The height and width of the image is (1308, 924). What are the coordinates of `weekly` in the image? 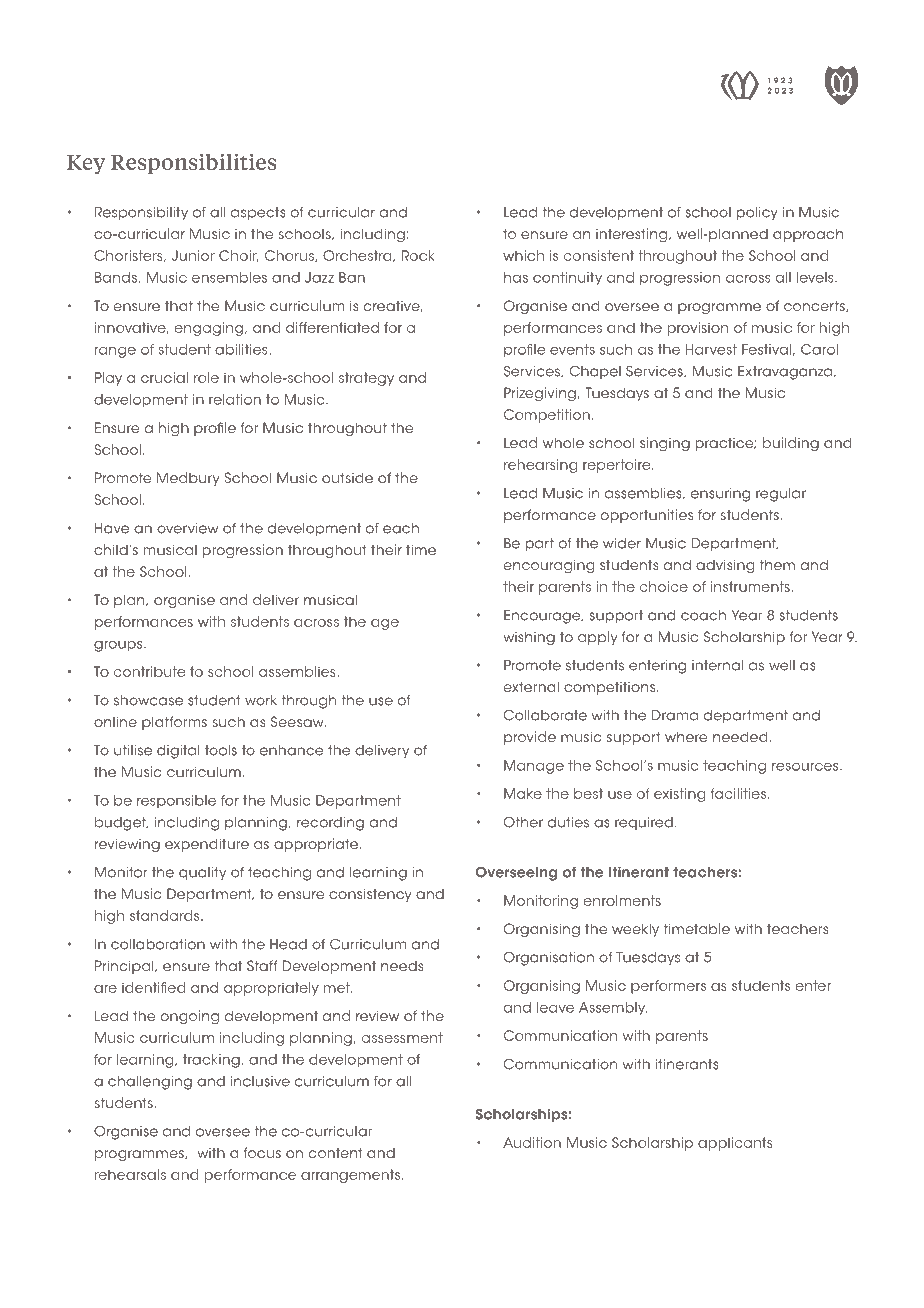 It's located at (635, 930).
